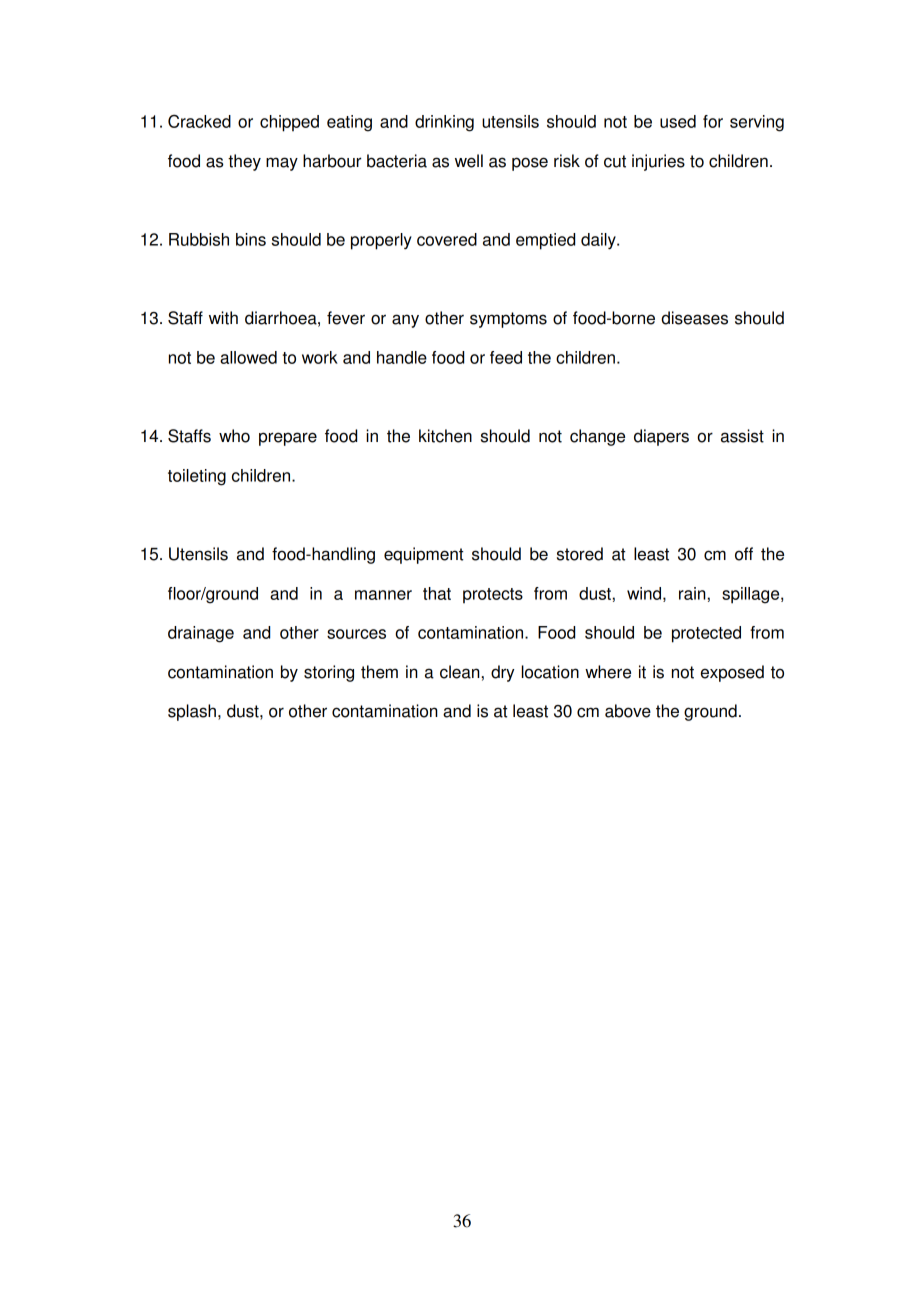 This page has height=1308, width=924. What do you see at coordinates (192, 712) in the page?
I see `splash` at bounding box center [192, 712].
